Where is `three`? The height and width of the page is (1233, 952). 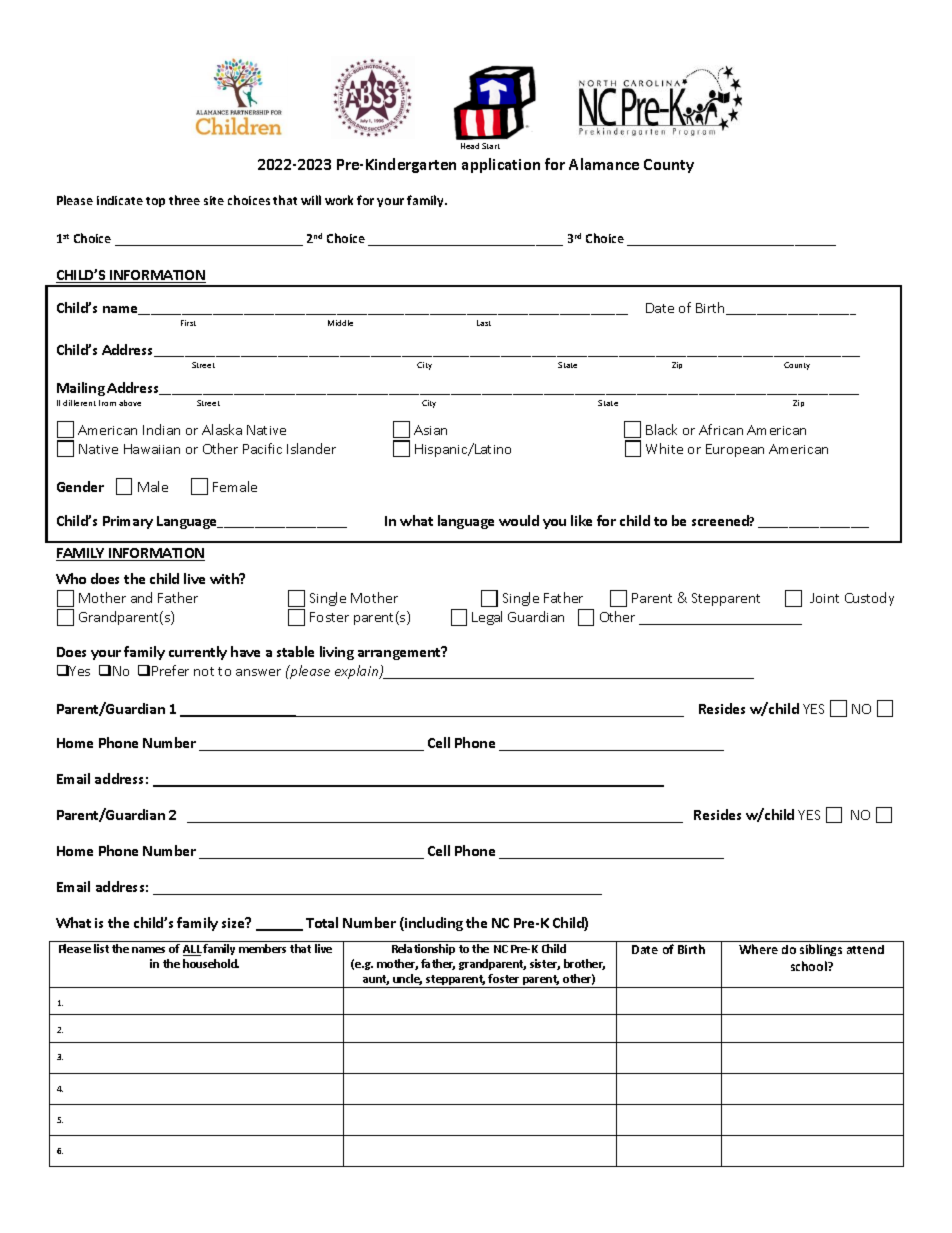
three is located at coordinates (184, 200).
